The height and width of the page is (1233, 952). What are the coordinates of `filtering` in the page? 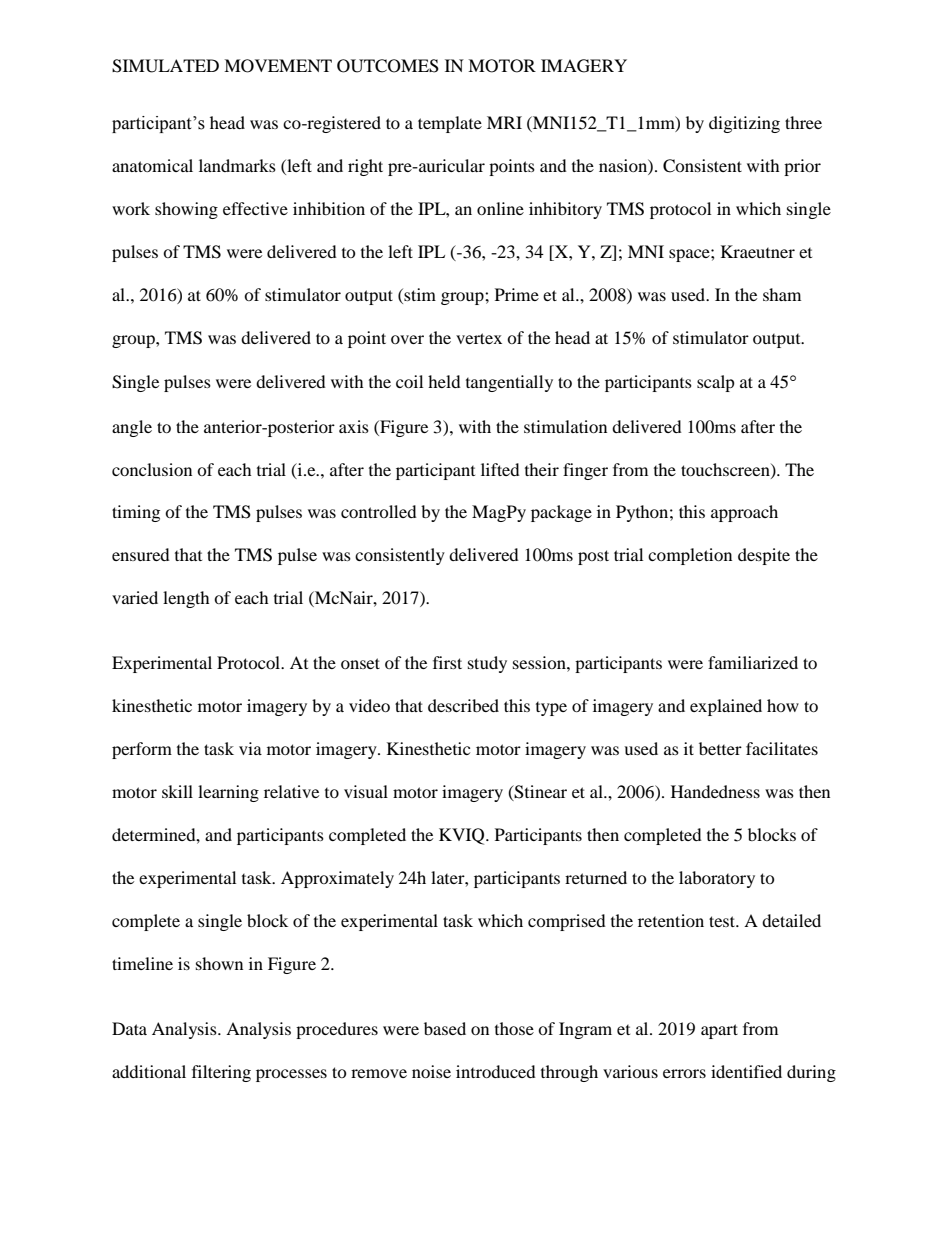 It's located at (221, 1073).
